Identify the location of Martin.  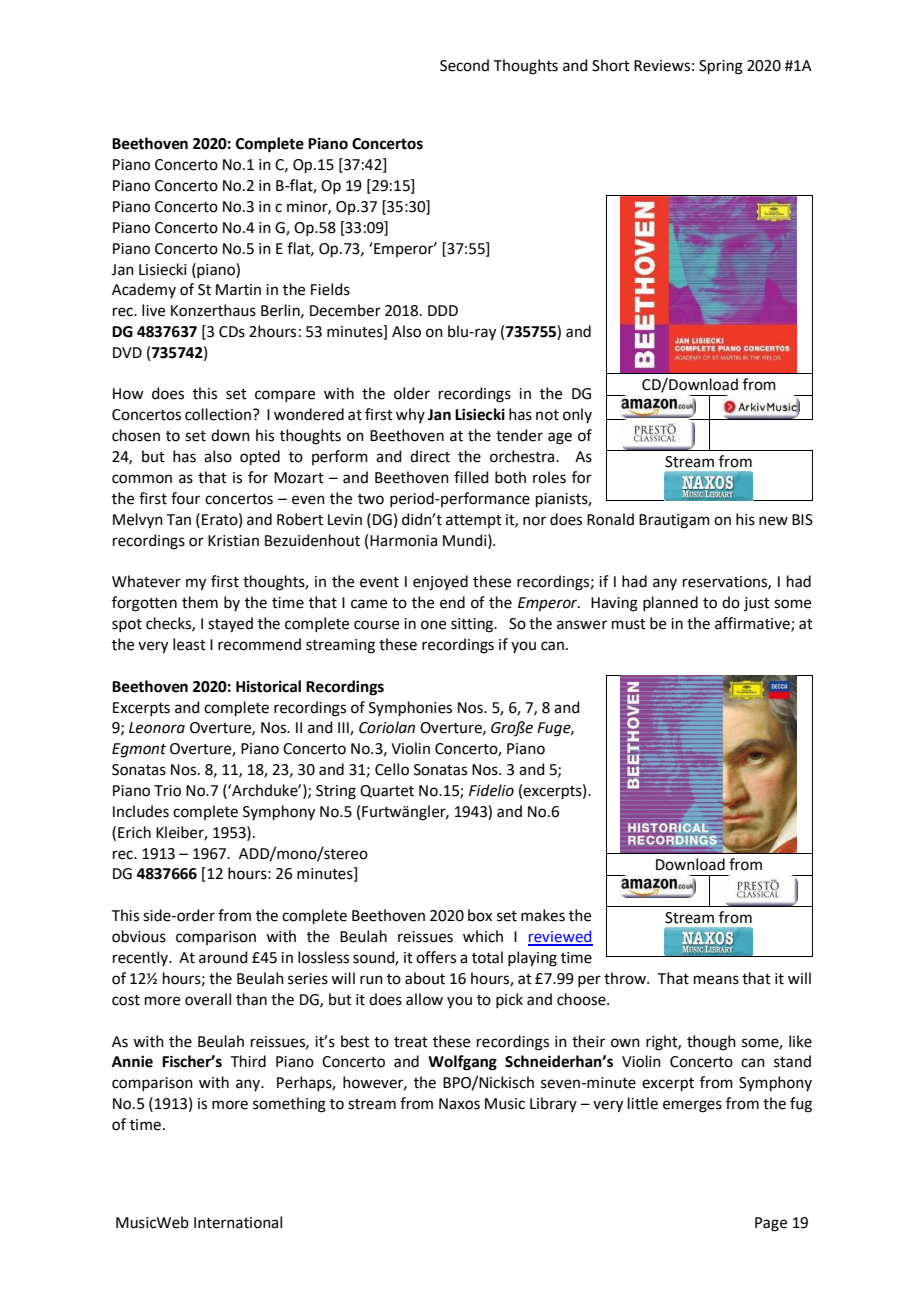
(238, 290).
